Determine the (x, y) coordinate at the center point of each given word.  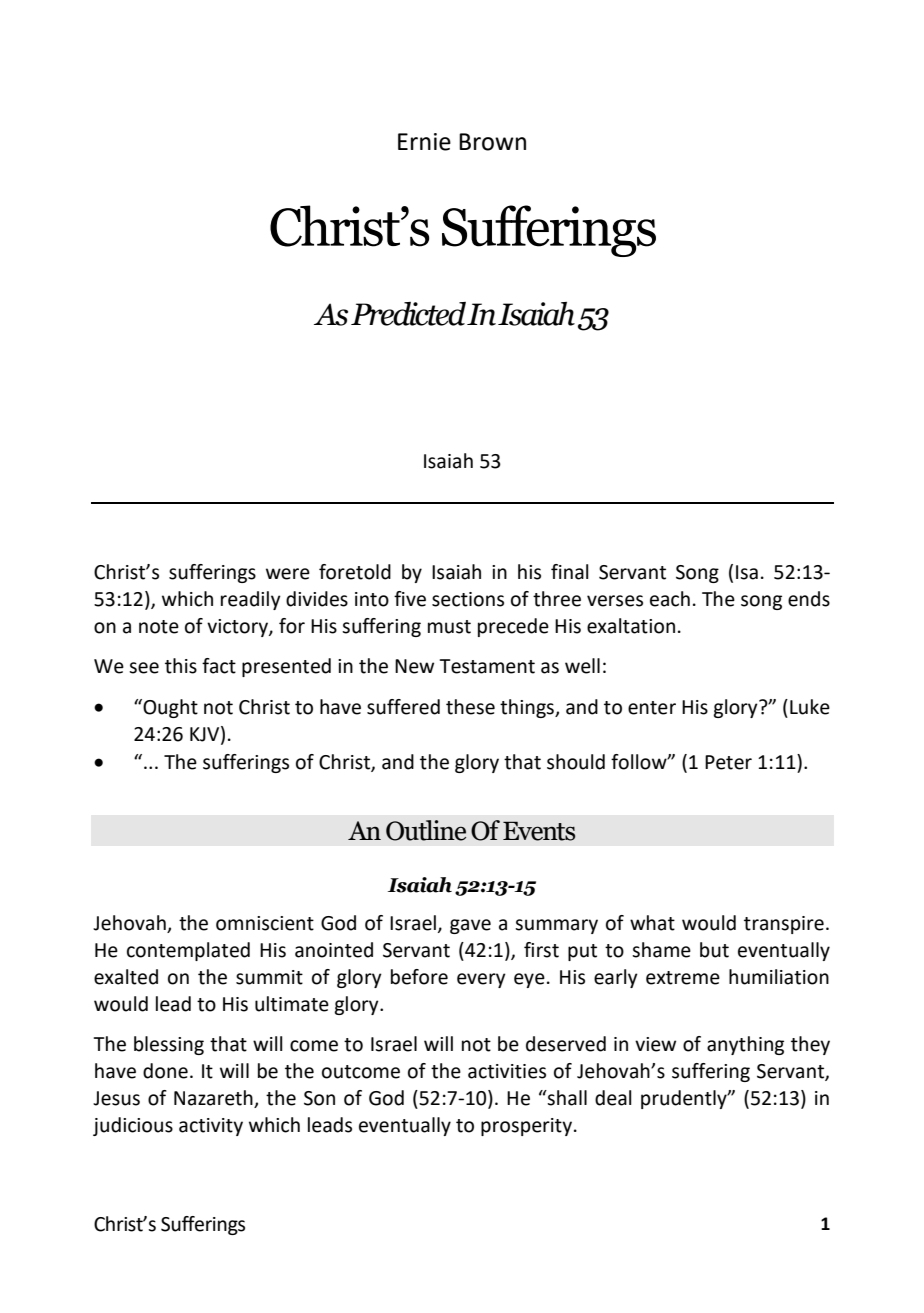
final (570, 572)
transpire (784, 925)
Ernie (424, 142)
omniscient (265, 923)
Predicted (408, 314)
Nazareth (214, 1099)
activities (507, 1071)
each (670, 599)
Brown (492, 142)
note (159, 627)
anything (745, 1045)
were (288, 574)
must (449, 627)
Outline (426, 830)
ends (809, 599)
